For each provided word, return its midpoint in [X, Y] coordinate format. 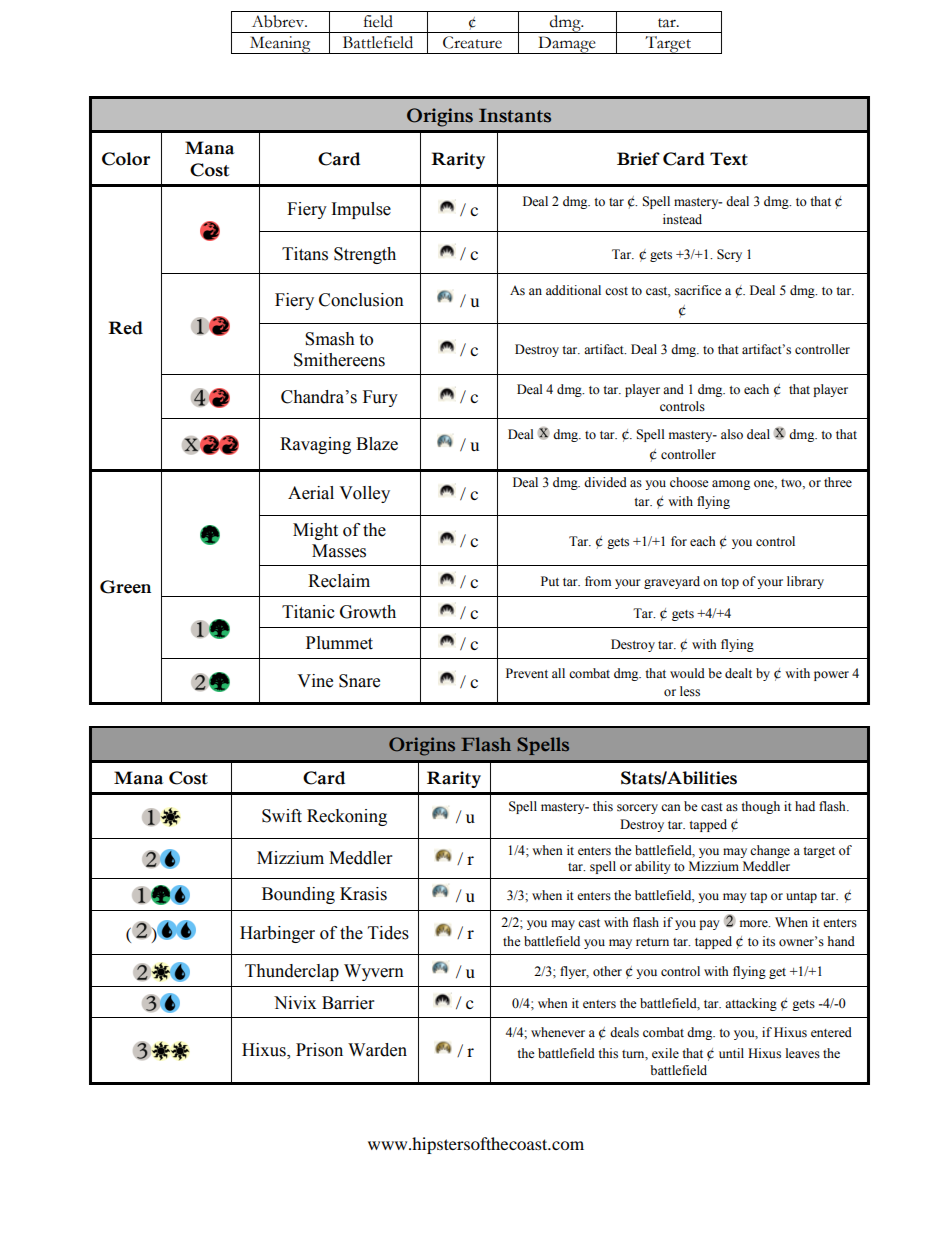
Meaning [280, 45]
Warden [377, 1050]
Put [550, 581]
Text [729, 159]
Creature [472, 42]
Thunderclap [292, 972]
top [730, 583]
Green [125, 587]
